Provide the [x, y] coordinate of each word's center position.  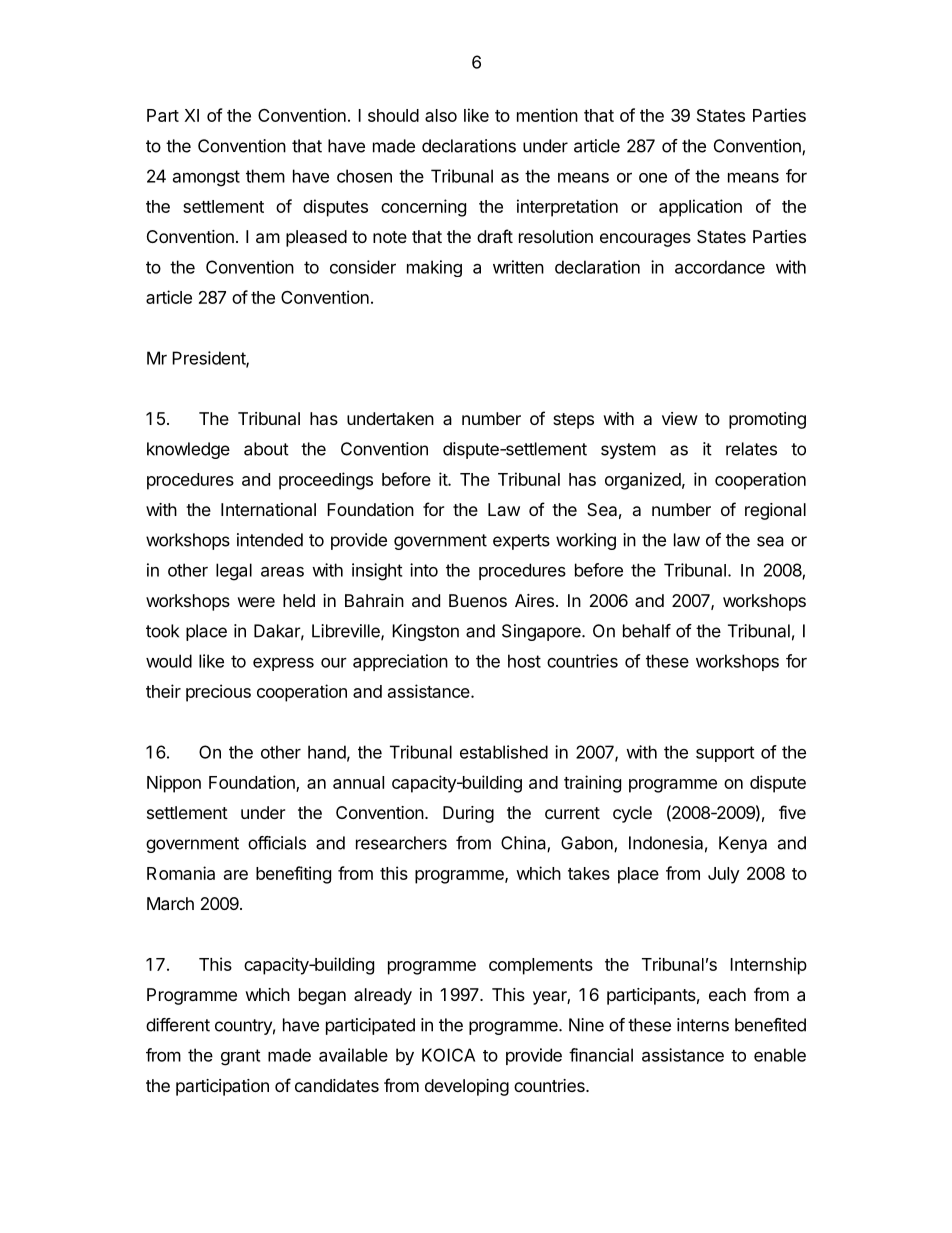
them [265, 176]
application [700, 208]
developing [467, 1087]
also [441, 115]
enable [780, 1055]
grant [240, 1057]
